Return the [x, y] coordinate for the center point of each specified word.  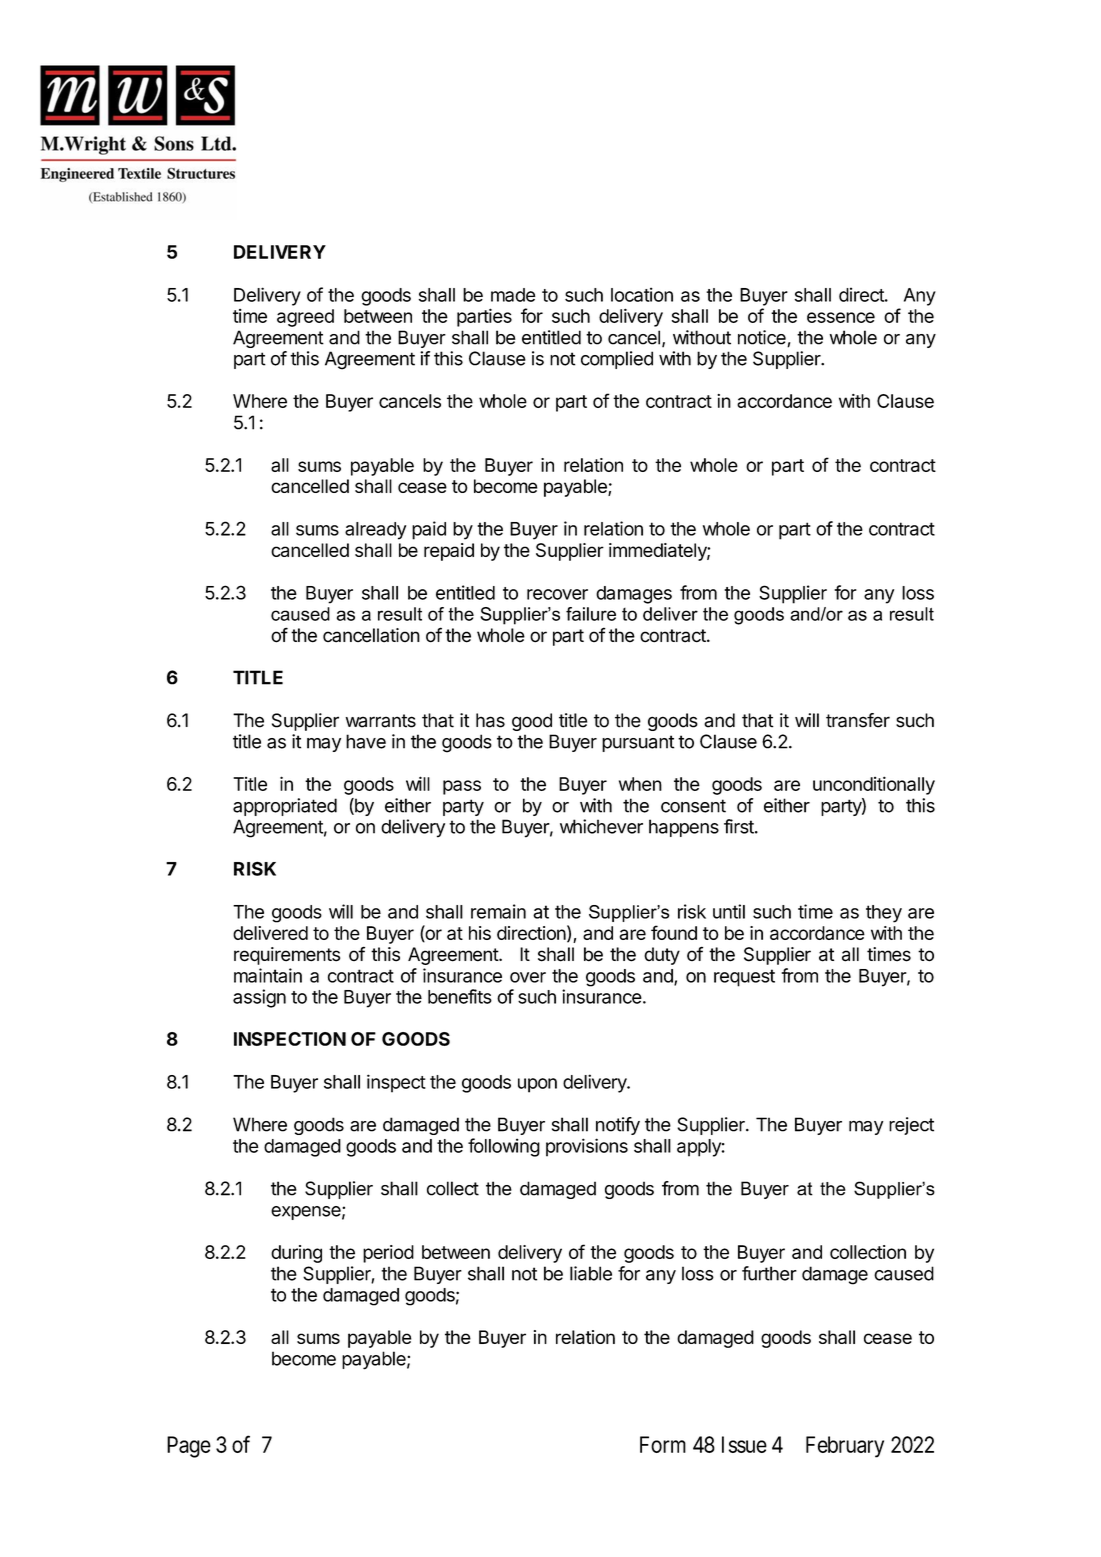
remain [498, 911]
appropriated [285, 807]
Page [189, 1447]
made [513, 295]
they [884, 914]
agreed [305, 318]
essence [841, 317]
